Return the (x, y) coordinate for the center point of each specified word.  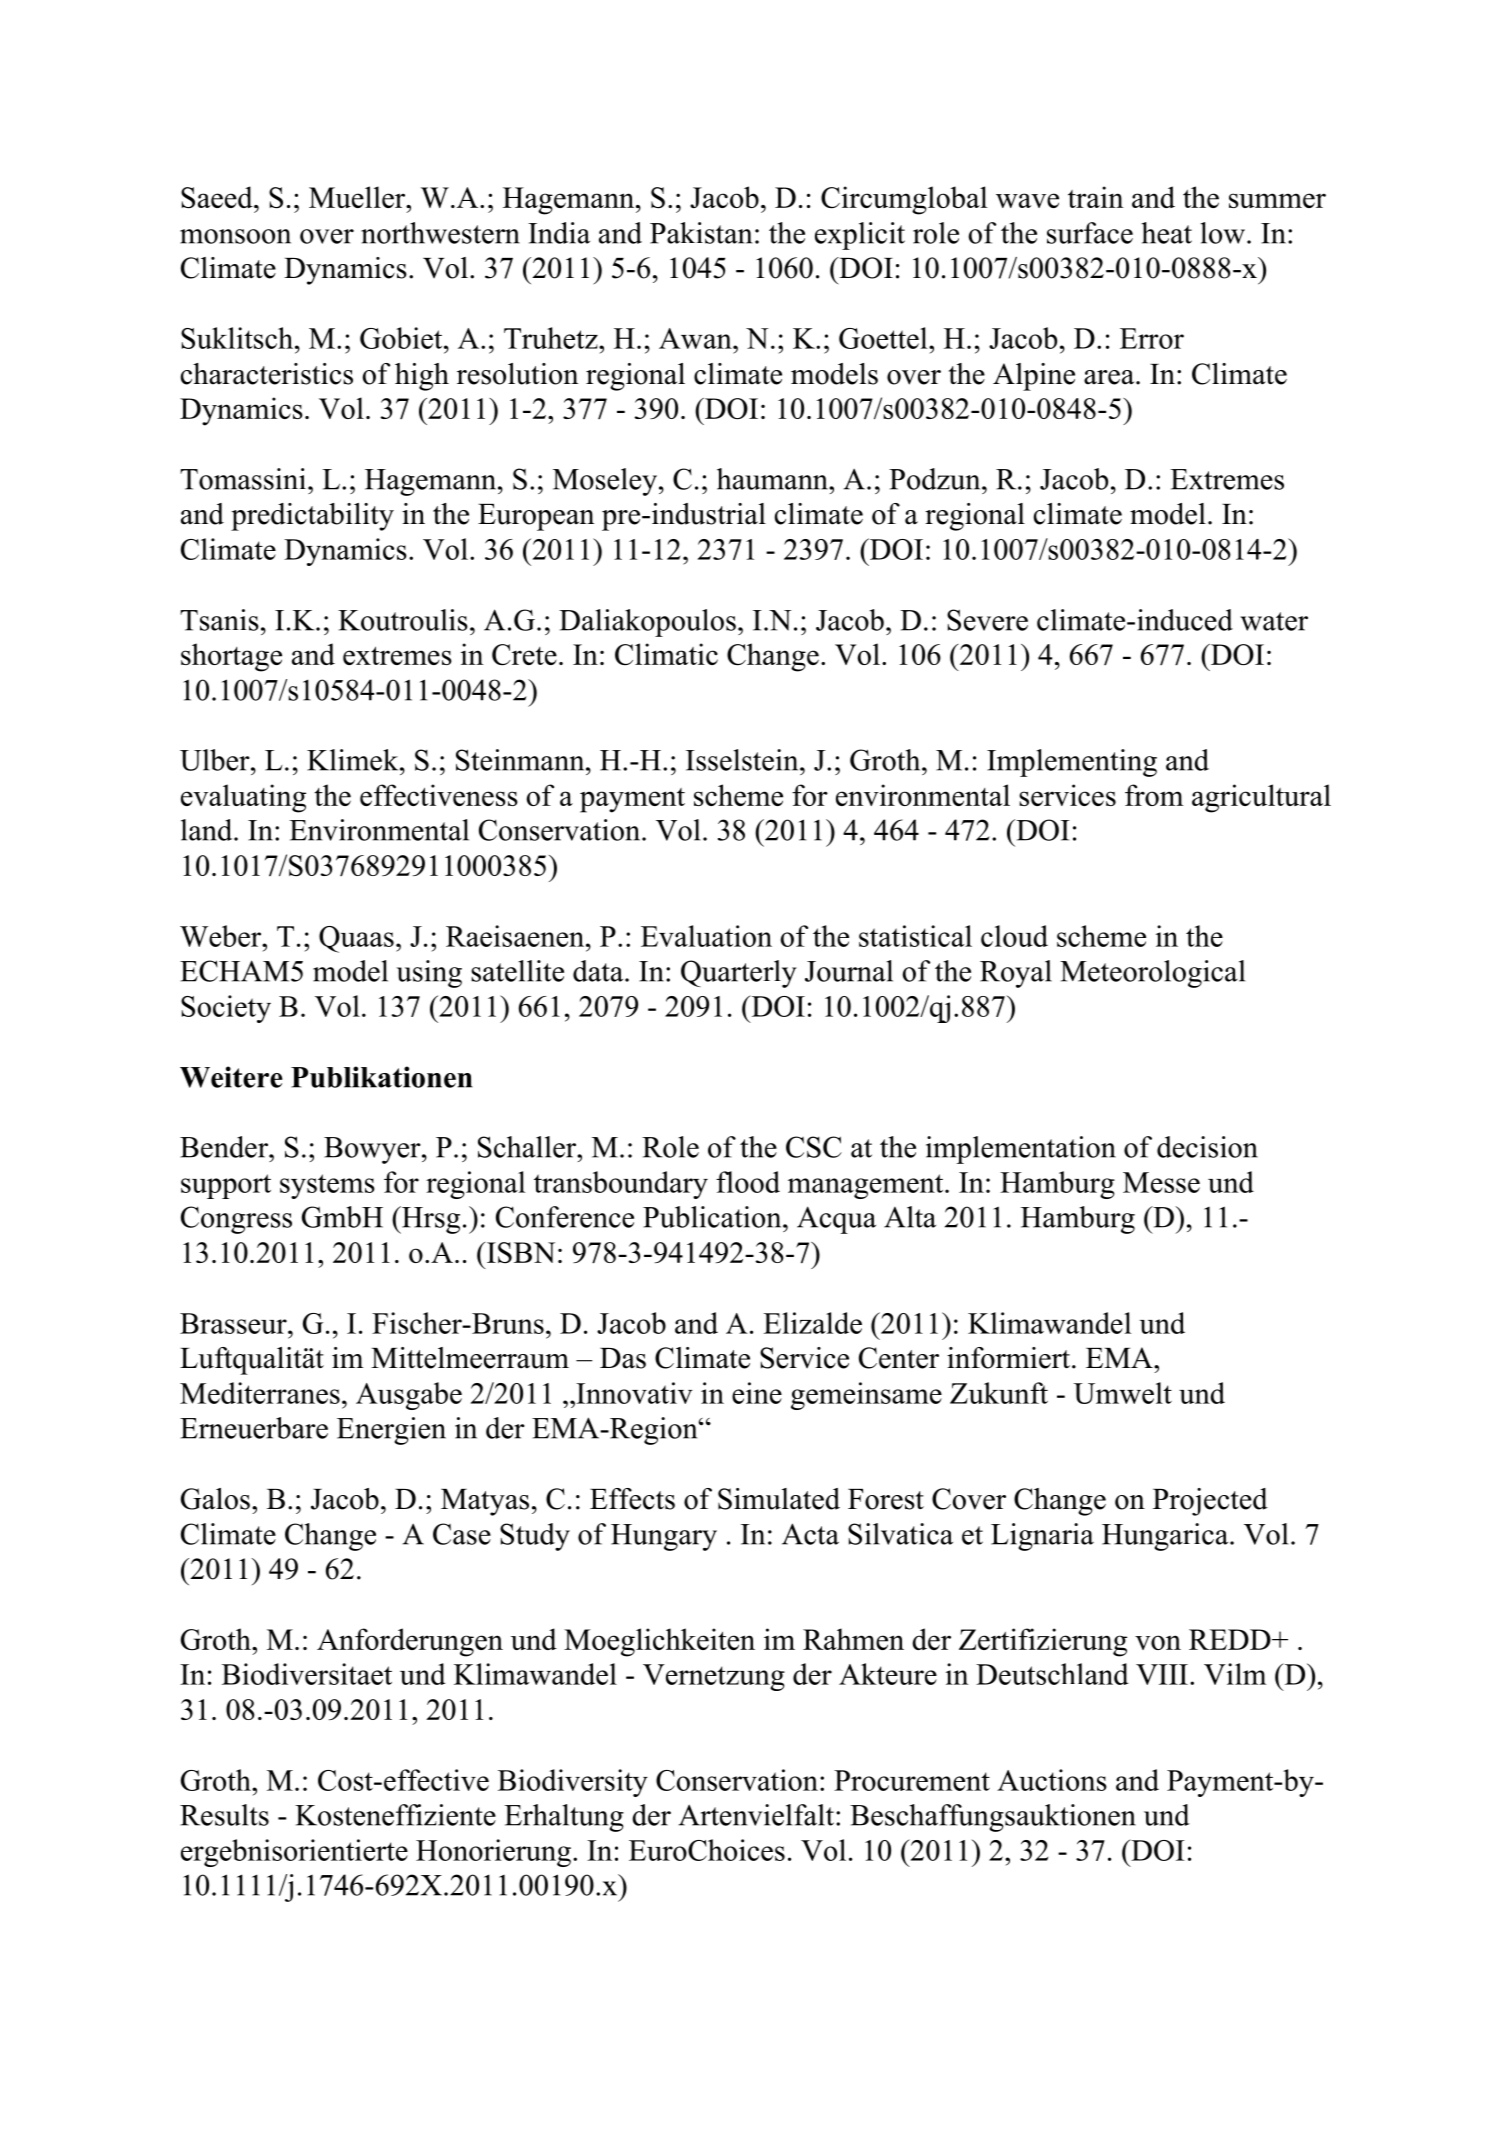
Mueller (358, 197)
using (429, 974)
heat (1167, 233)
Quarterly (739, 974)
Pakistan (701, 233)
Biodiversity (573, 1783)
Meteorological (1152, 974)
